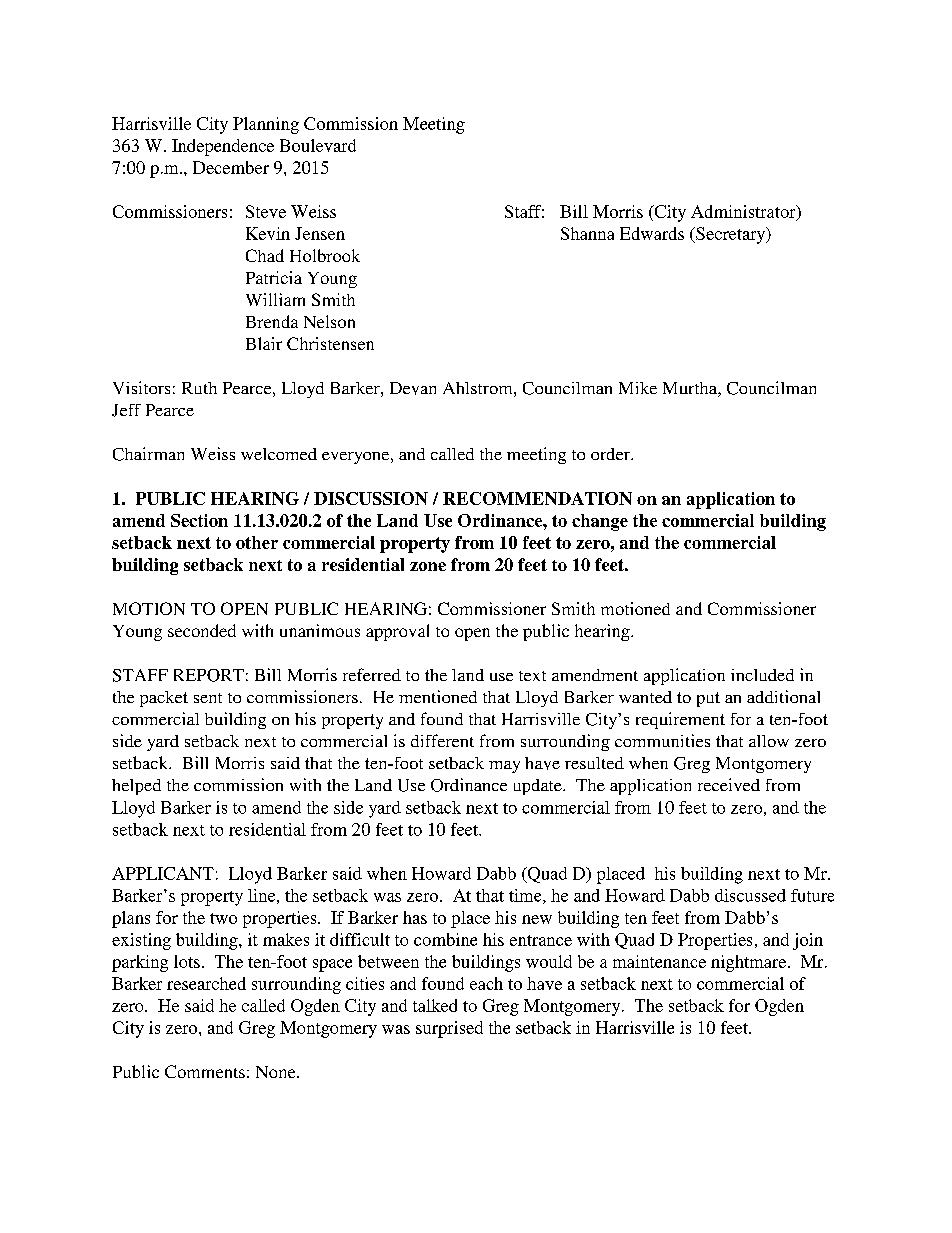 The image size is (952, 1233). Describe the element at coordinates (318, 145) in the image. I see `Boulevard` at that location.
